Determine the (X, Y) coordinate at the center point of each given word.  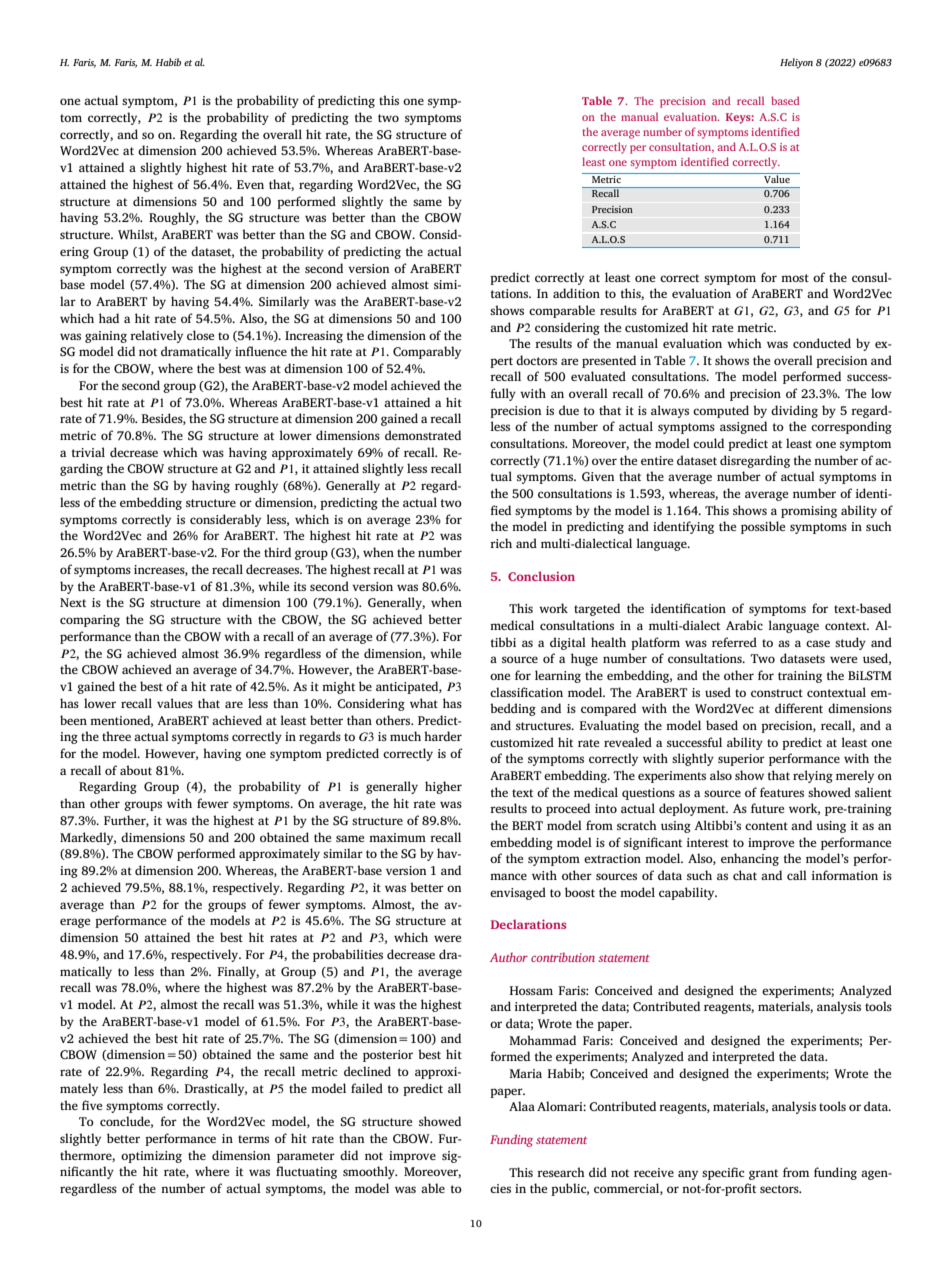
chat (745, 875)
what (424, 703)
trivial (88, 452)
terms (253, 1139)
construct (777, 693)
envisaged (518, 893)
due (569, 410)
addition (576, 293)
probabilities (348, 955)
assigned (743, 427)
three (116, 736)
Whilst (137, 235)
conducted (822, 343)
